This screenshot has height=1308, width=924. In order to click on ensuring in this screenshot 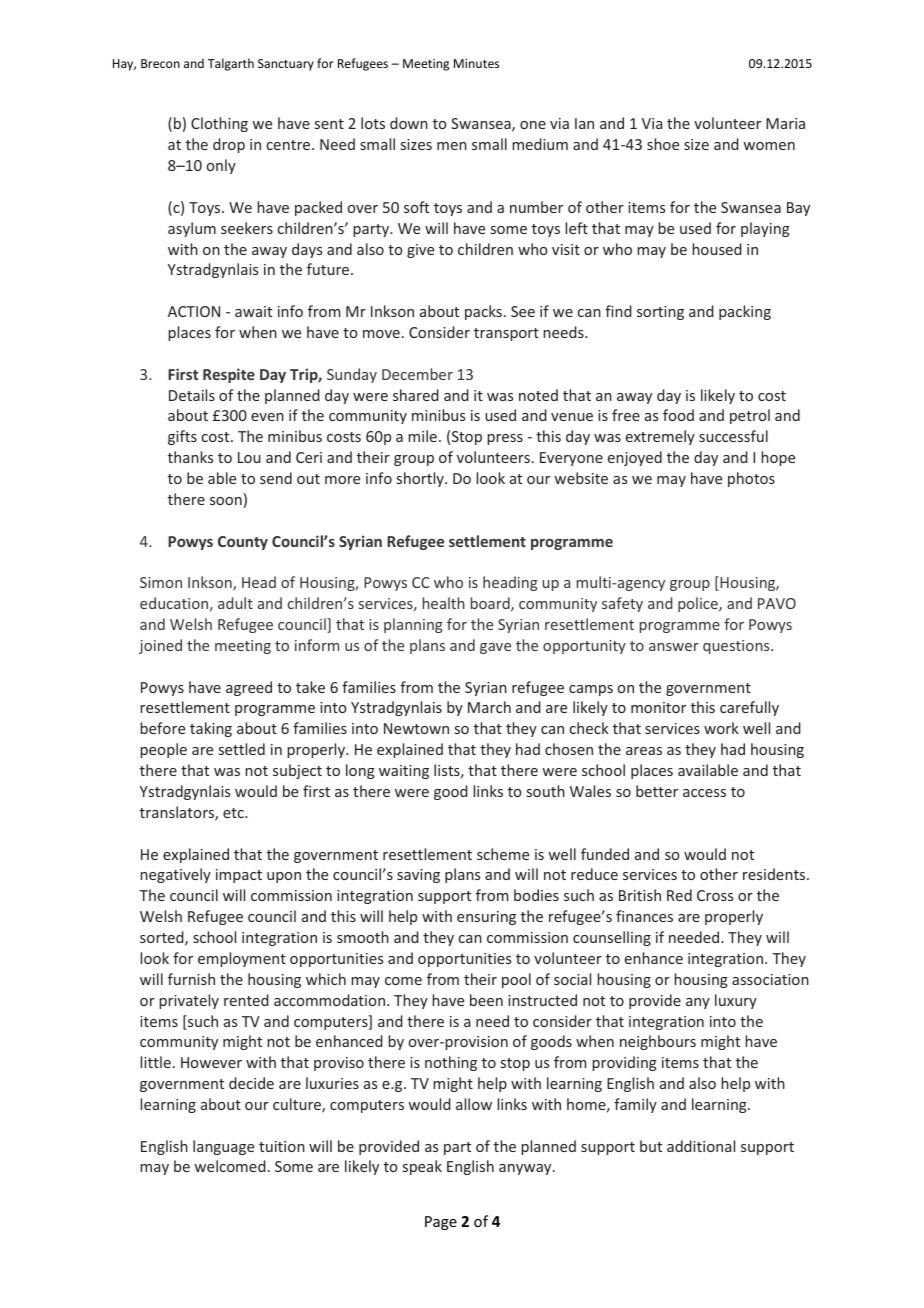, I will do `click(486, 918)`.
